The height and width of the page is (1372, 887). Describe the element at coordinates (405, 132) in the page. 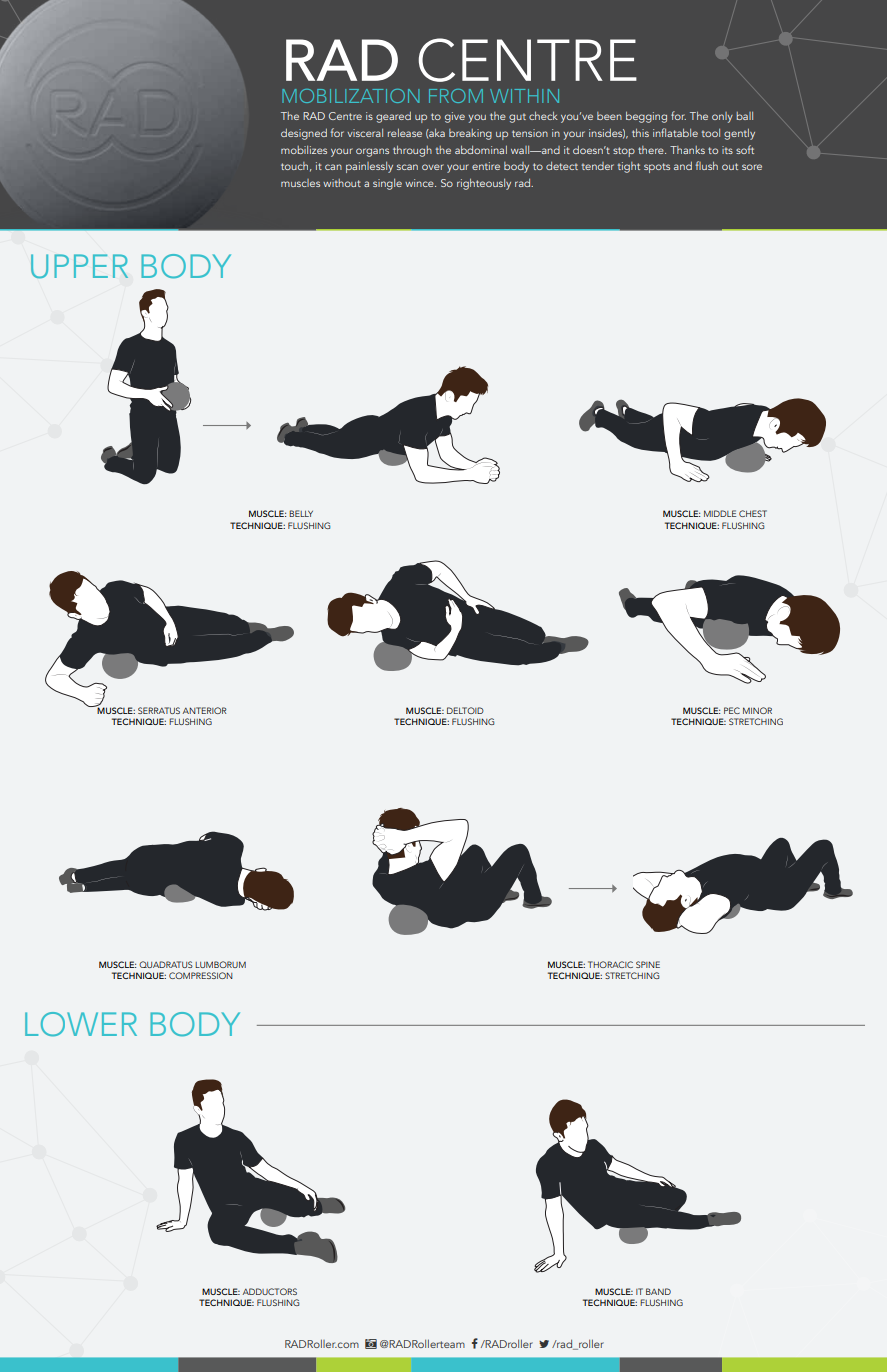

I see `release` at that location.
